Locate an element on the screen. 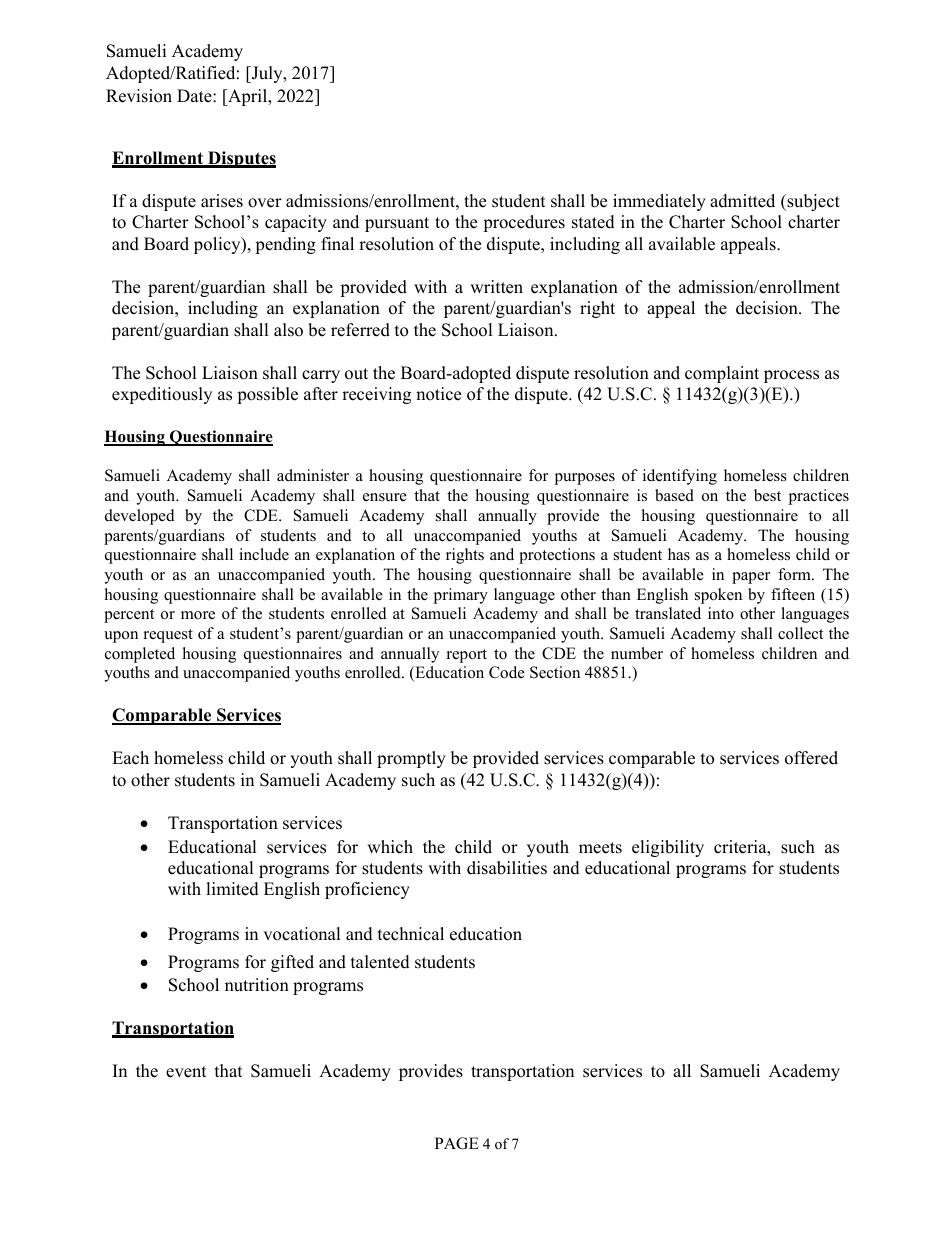 This screenshot has width=952, height=1233. event is located at coordinates (186, 1072).
